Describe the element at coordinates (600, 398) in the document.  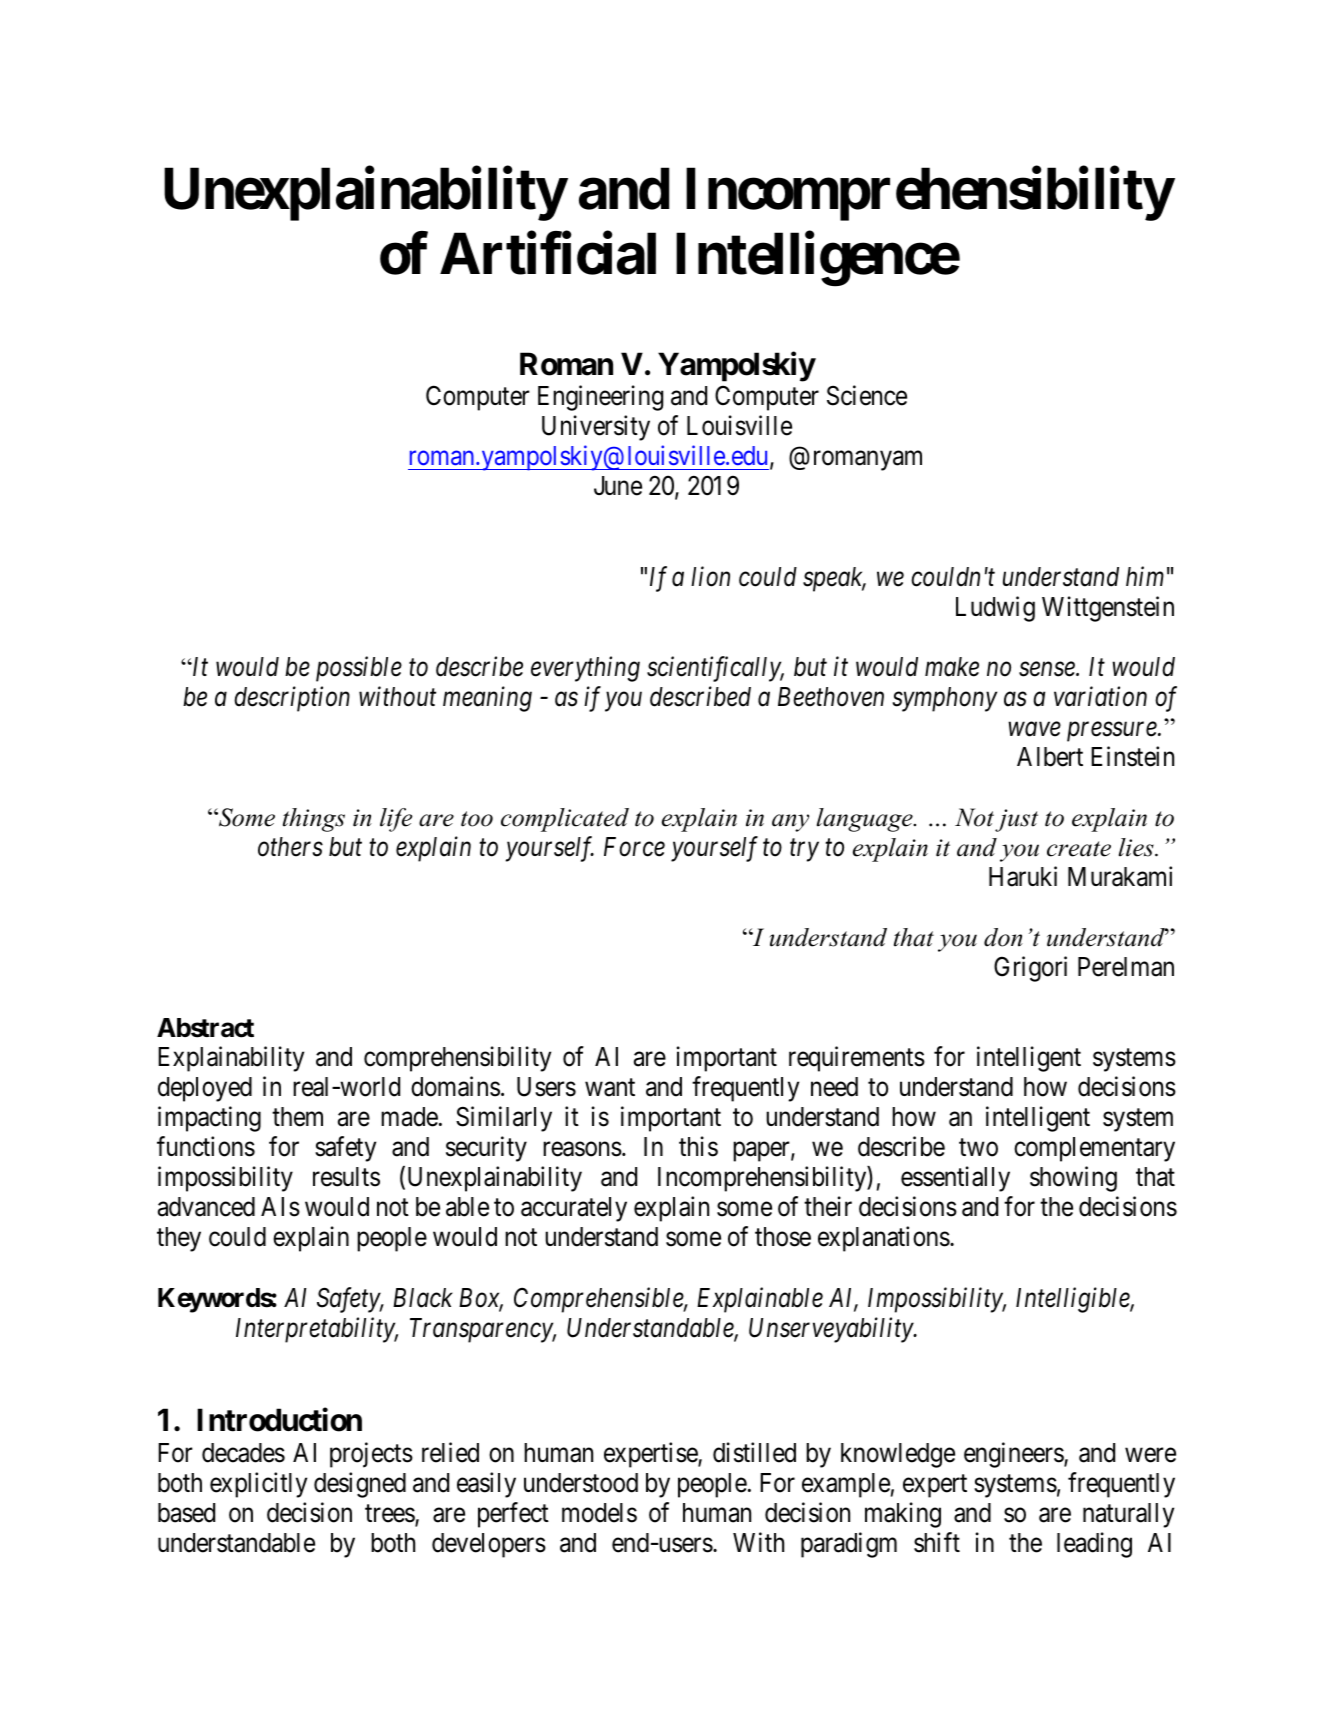
I see `Engineering` at that location.
